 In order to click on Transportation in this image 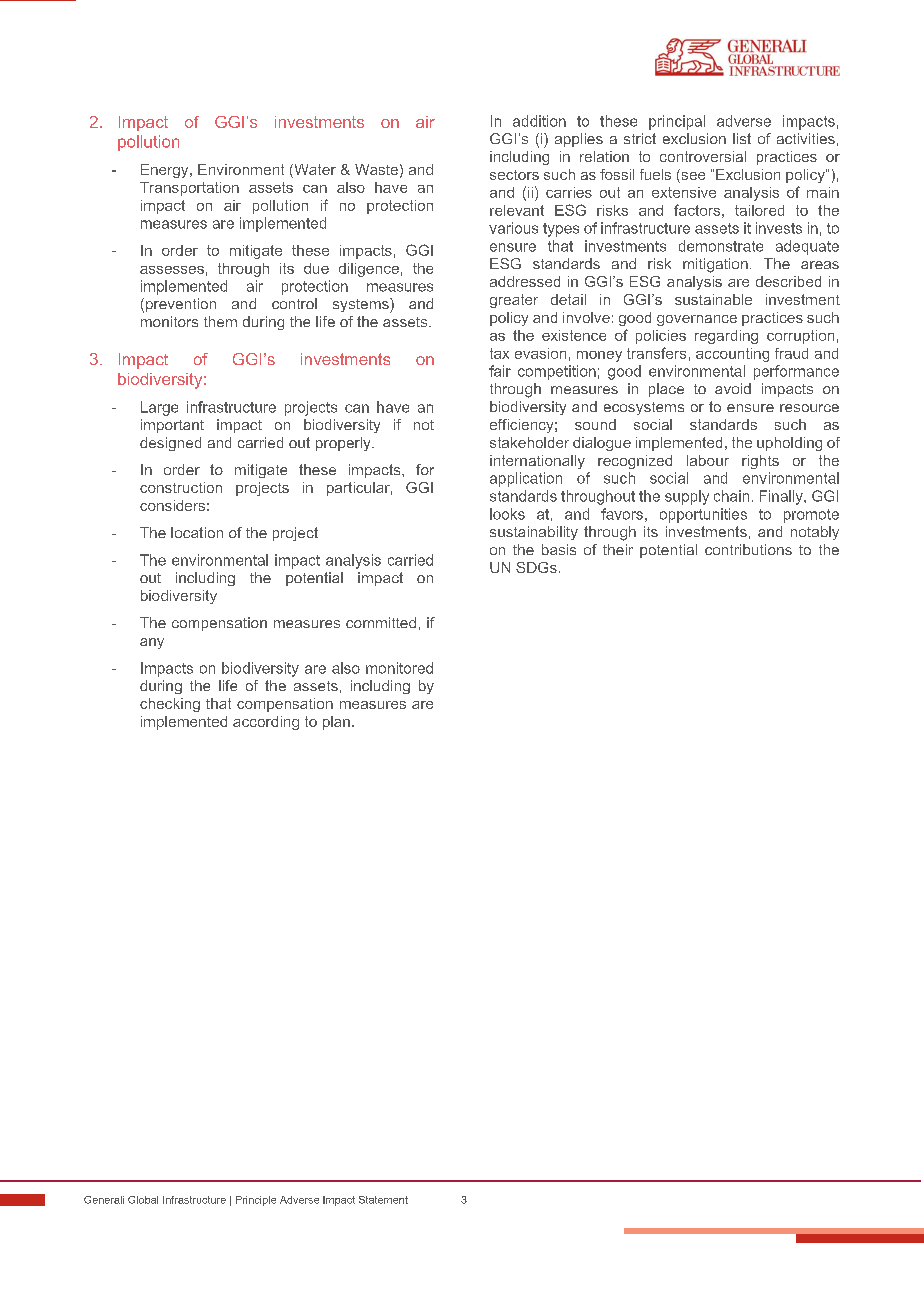, I will do `click(189, 189)`.
